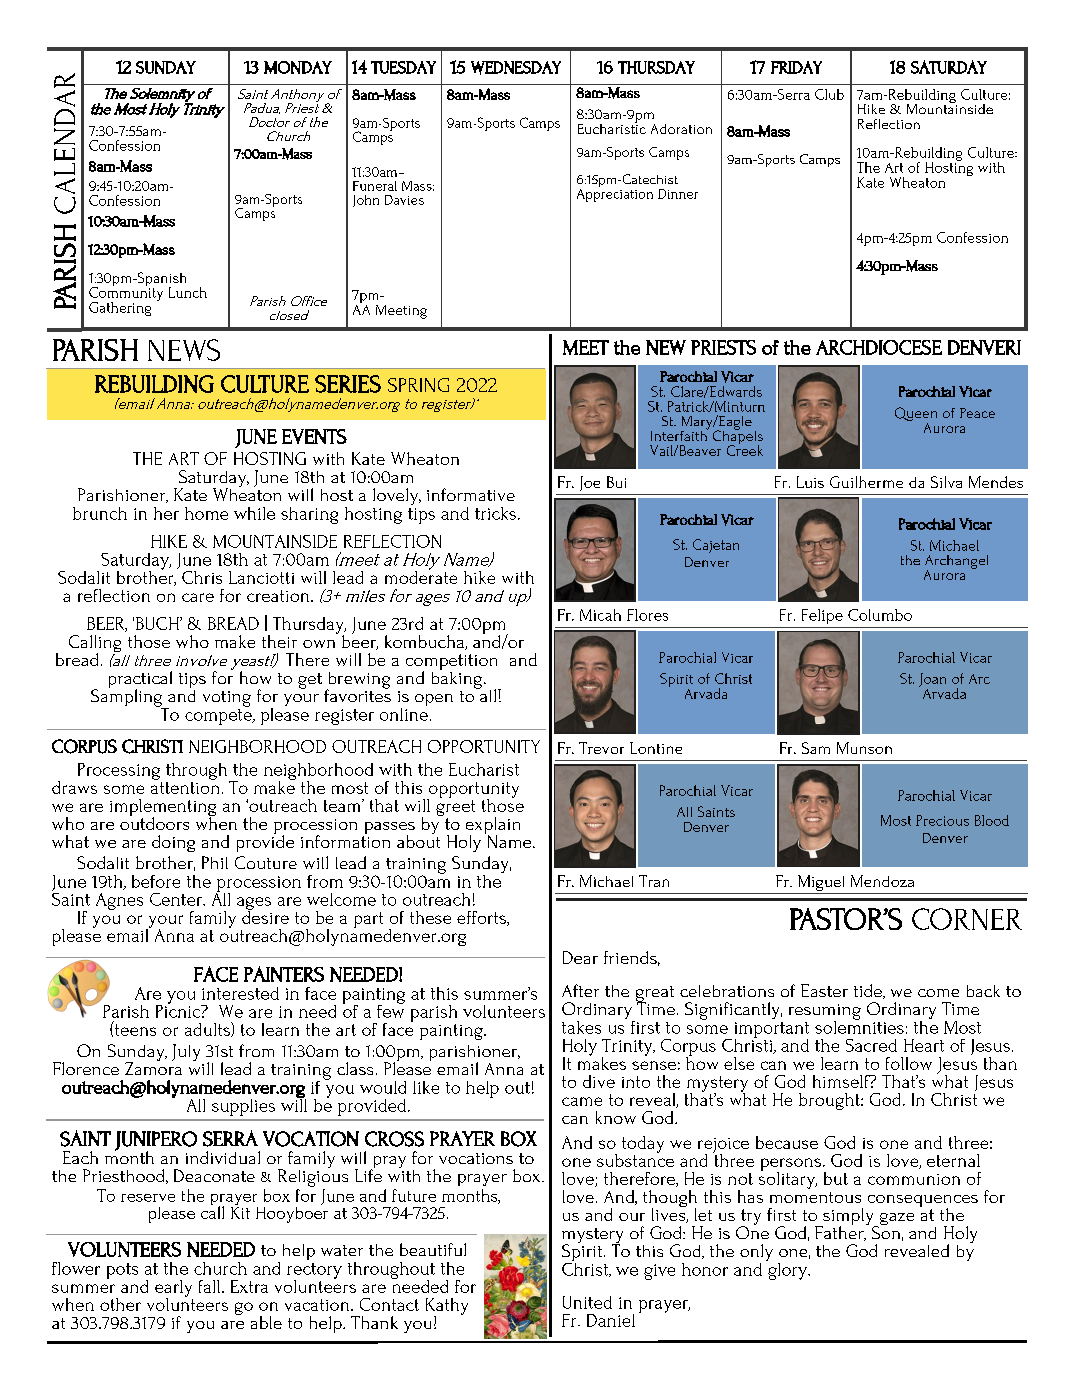  Describe the element at coordinates (495, 513) in the screenshot. I see `tricks` at that location.
